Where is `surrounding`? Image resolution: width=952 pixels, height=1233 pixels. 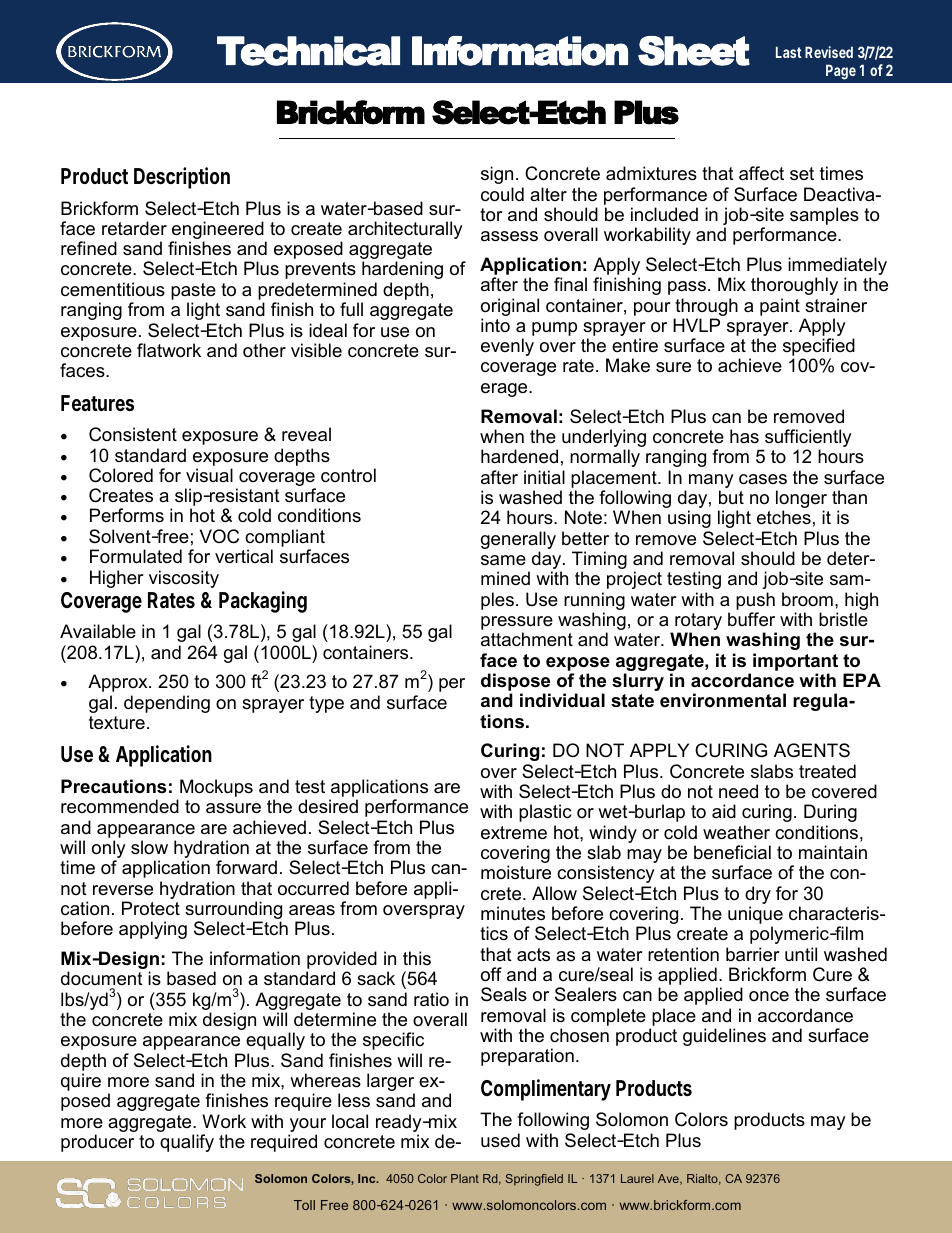
surrounding is located at coordinates (233, 911).
